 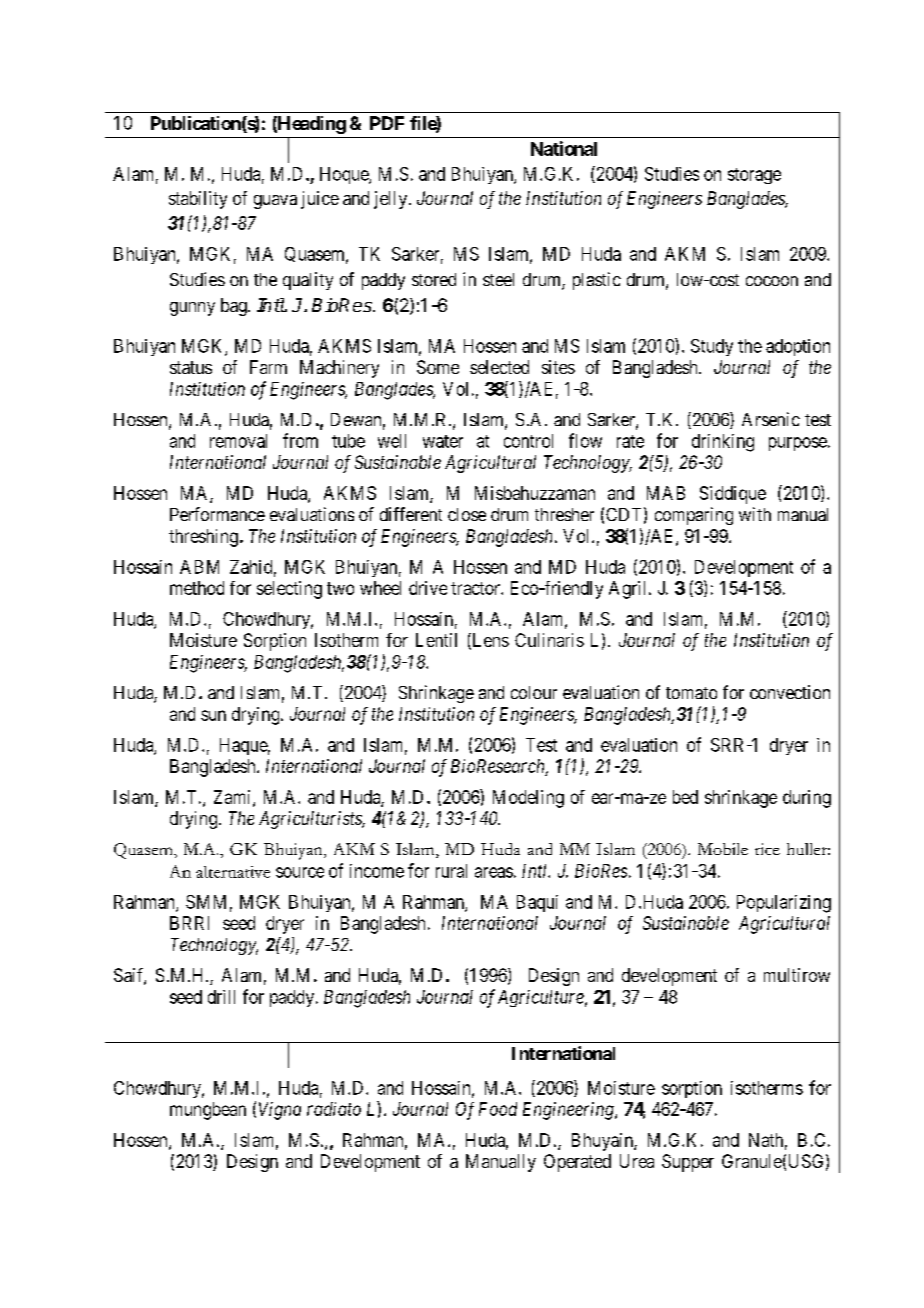 I want to click on drive, so click(x=428, y=588).
